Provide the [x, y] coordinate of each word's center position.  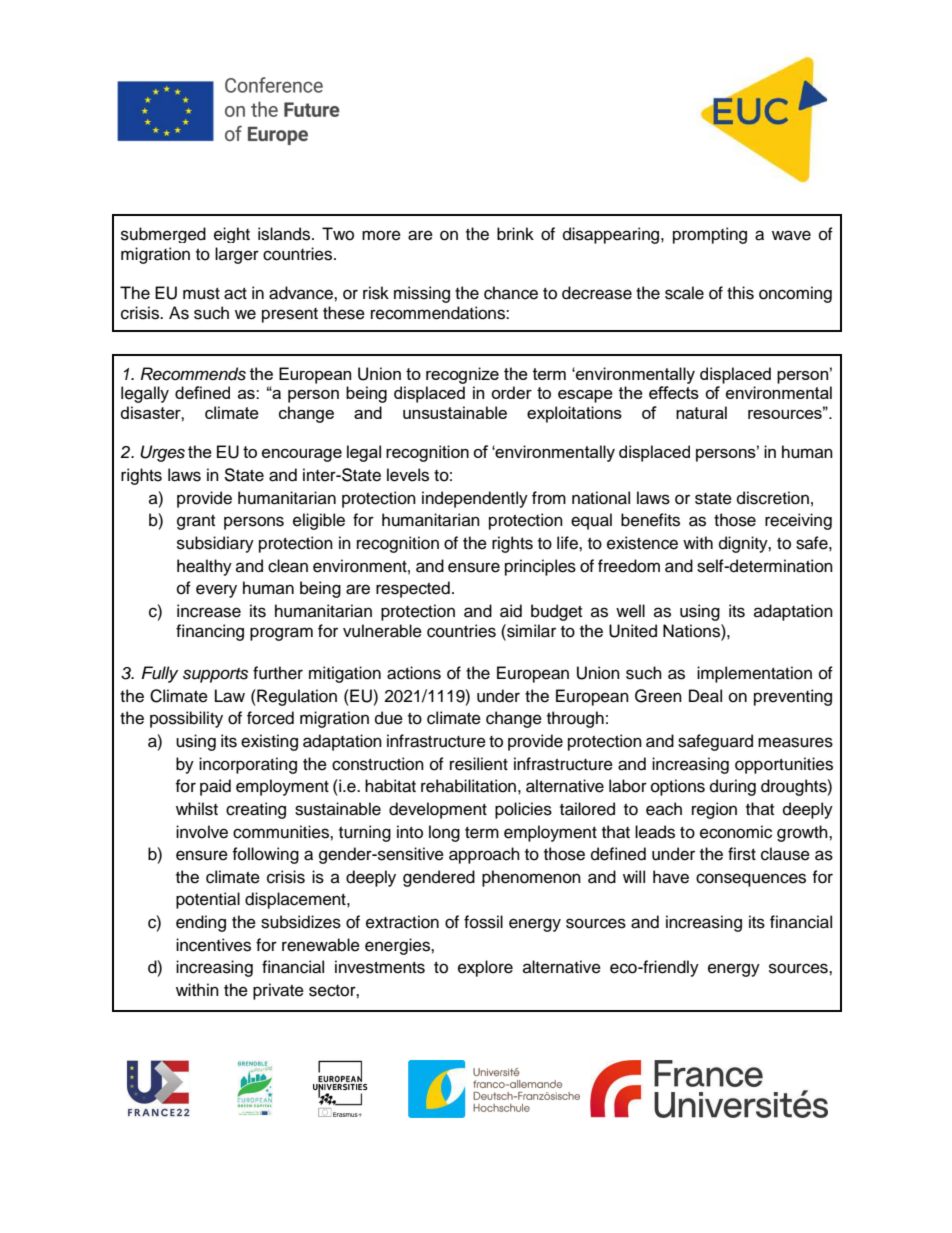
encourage [302, 455]
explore [485, 968]
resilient [479, 764]
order [511, 392]
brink [515, 234]
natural [701, 412]
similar [530, 631]
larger [237, 255]
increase [209, 611]
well [630, 611]
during [733, 787]
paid [215, 787]
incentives [213, 945]
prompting [710, 235]
